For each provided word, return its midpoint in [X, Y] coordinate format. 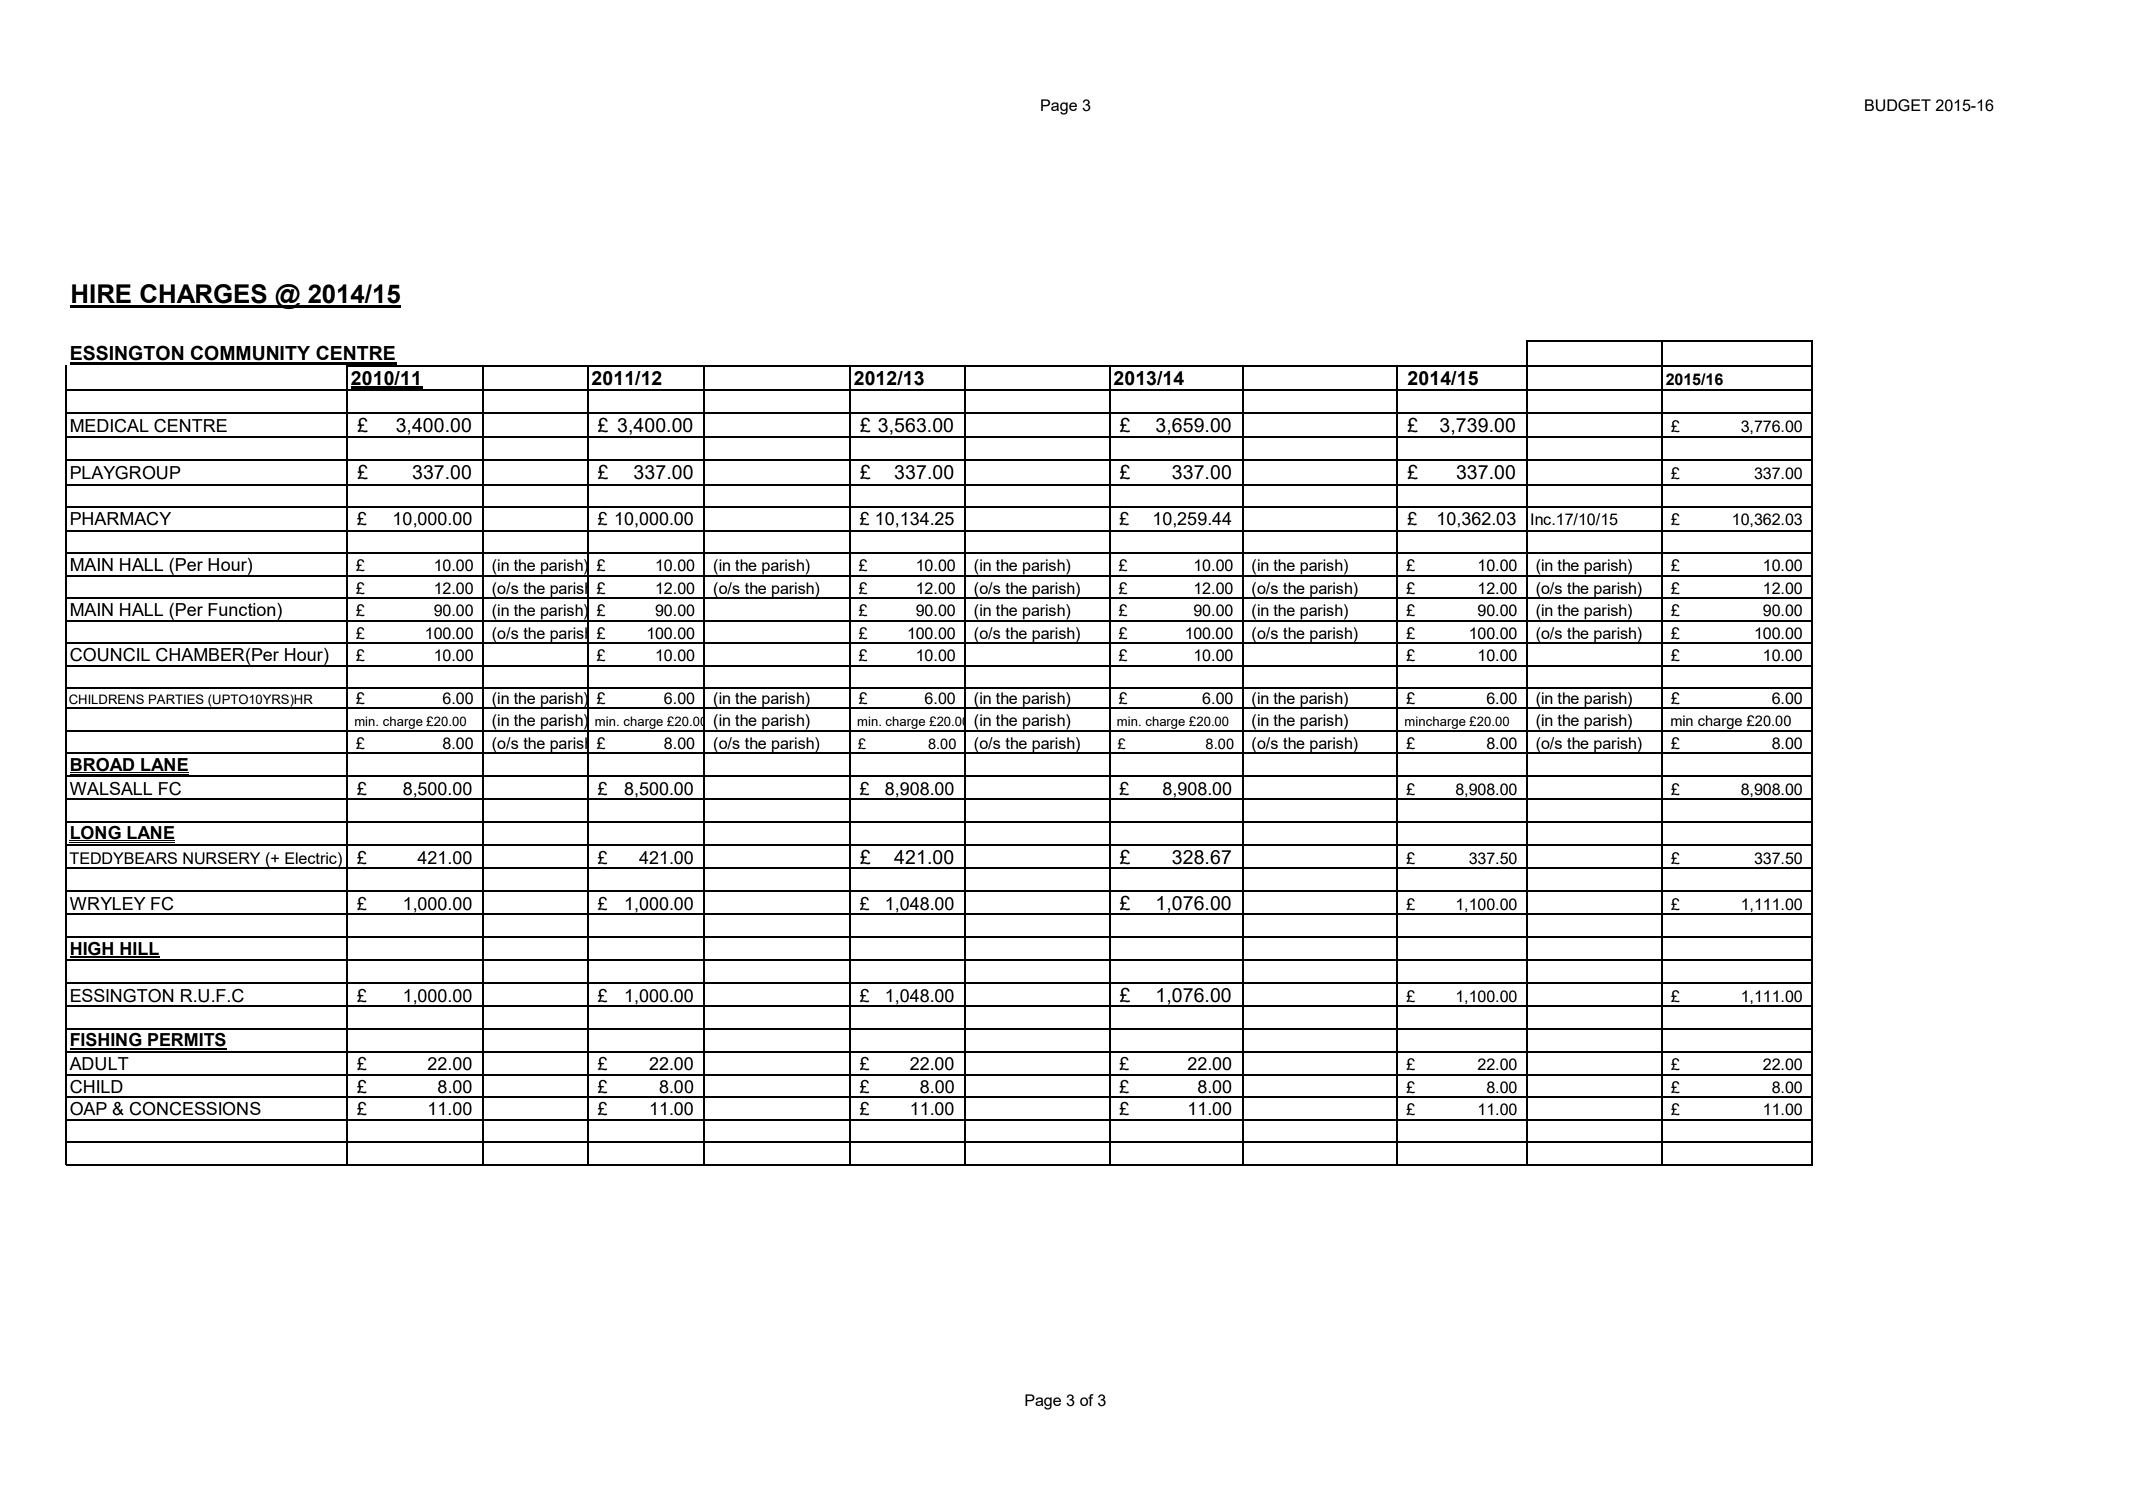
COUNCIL [110, 655]
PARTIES [176, 699]
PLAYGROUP [126, 473]
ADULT [99, 1064]
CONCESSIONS [195, 1109]
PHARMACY [121, 519]
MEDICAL [110, 426]
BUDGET [1898, 105]
